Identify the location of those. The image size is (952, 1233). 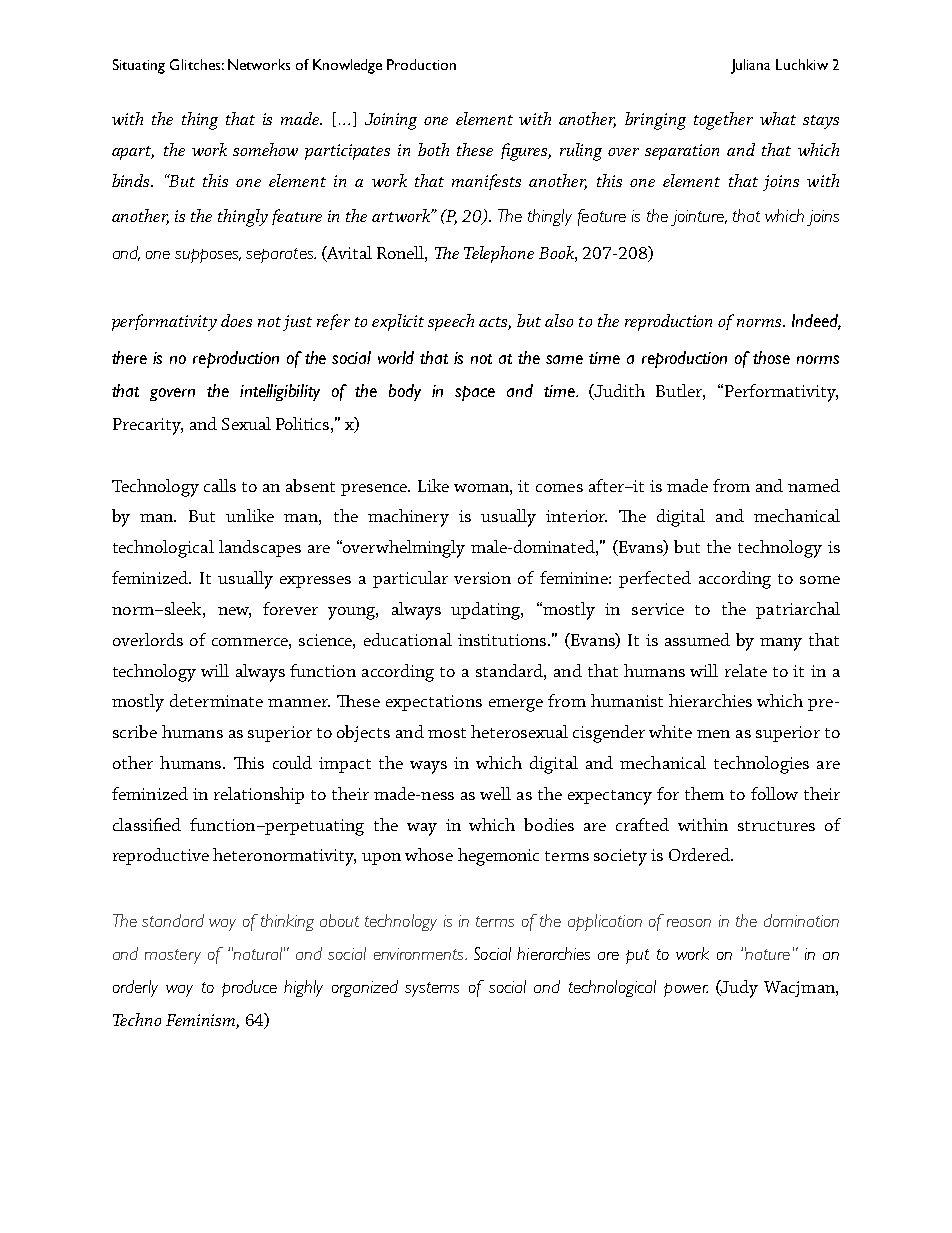
(771, 357).
